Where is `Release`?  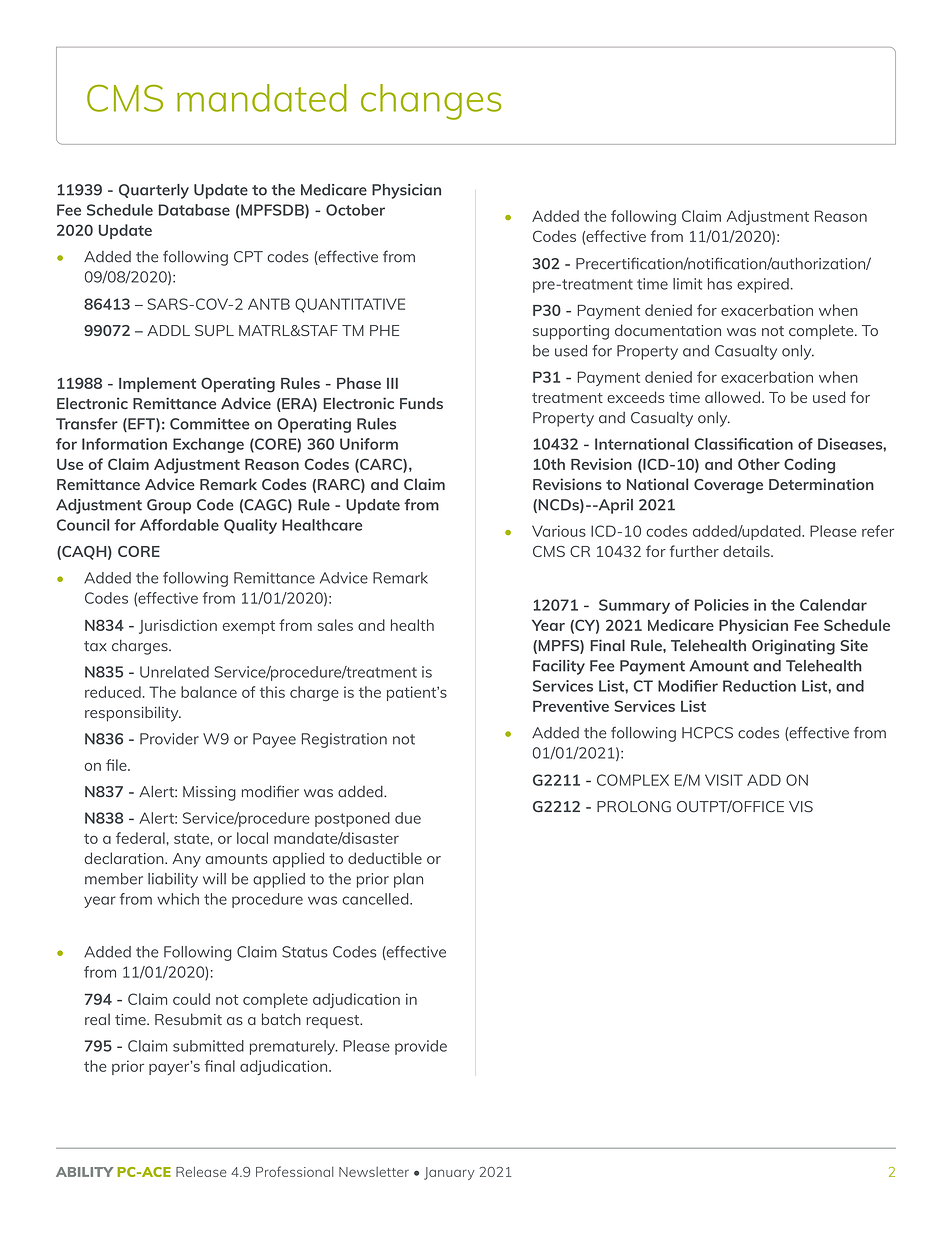 Release is located at coordinates (201, 1171).
